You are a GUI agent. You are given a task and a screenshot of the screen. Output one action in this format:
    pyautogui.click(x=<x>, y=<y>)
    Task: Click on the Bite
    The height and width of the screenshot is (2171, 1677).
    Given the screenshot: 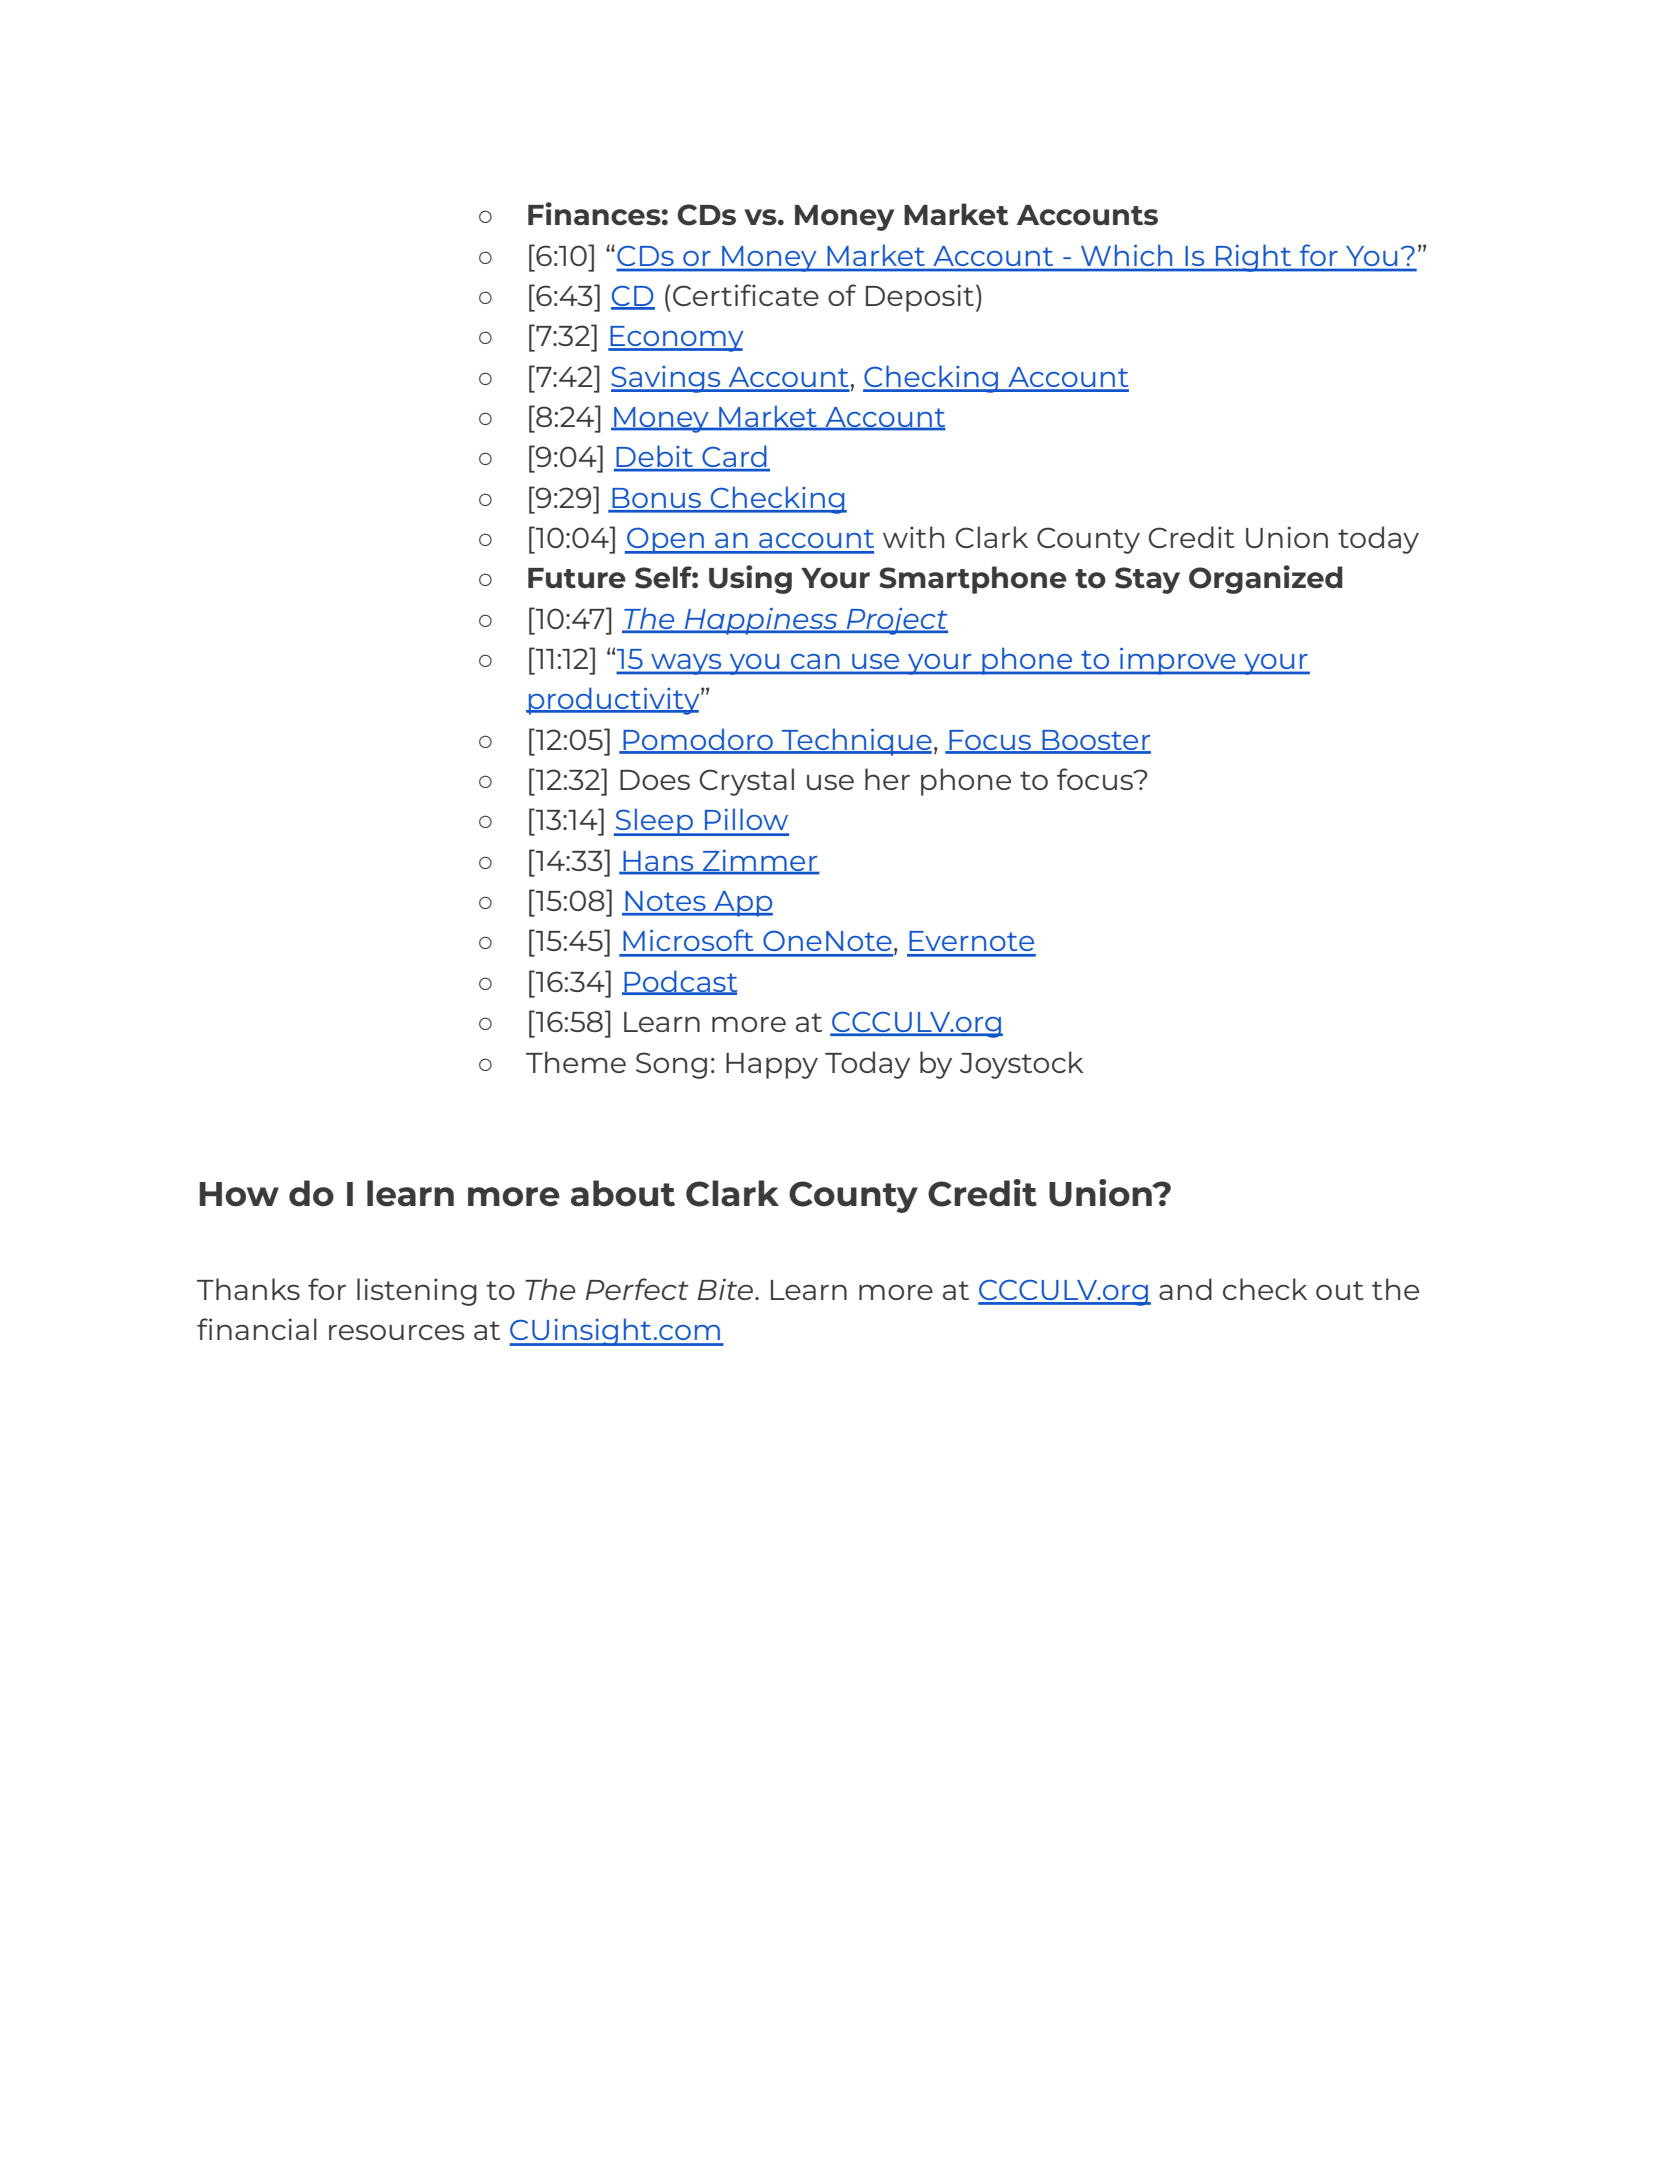 What is the action you would take?
    pyautogui.click(x=727, y=1289)
